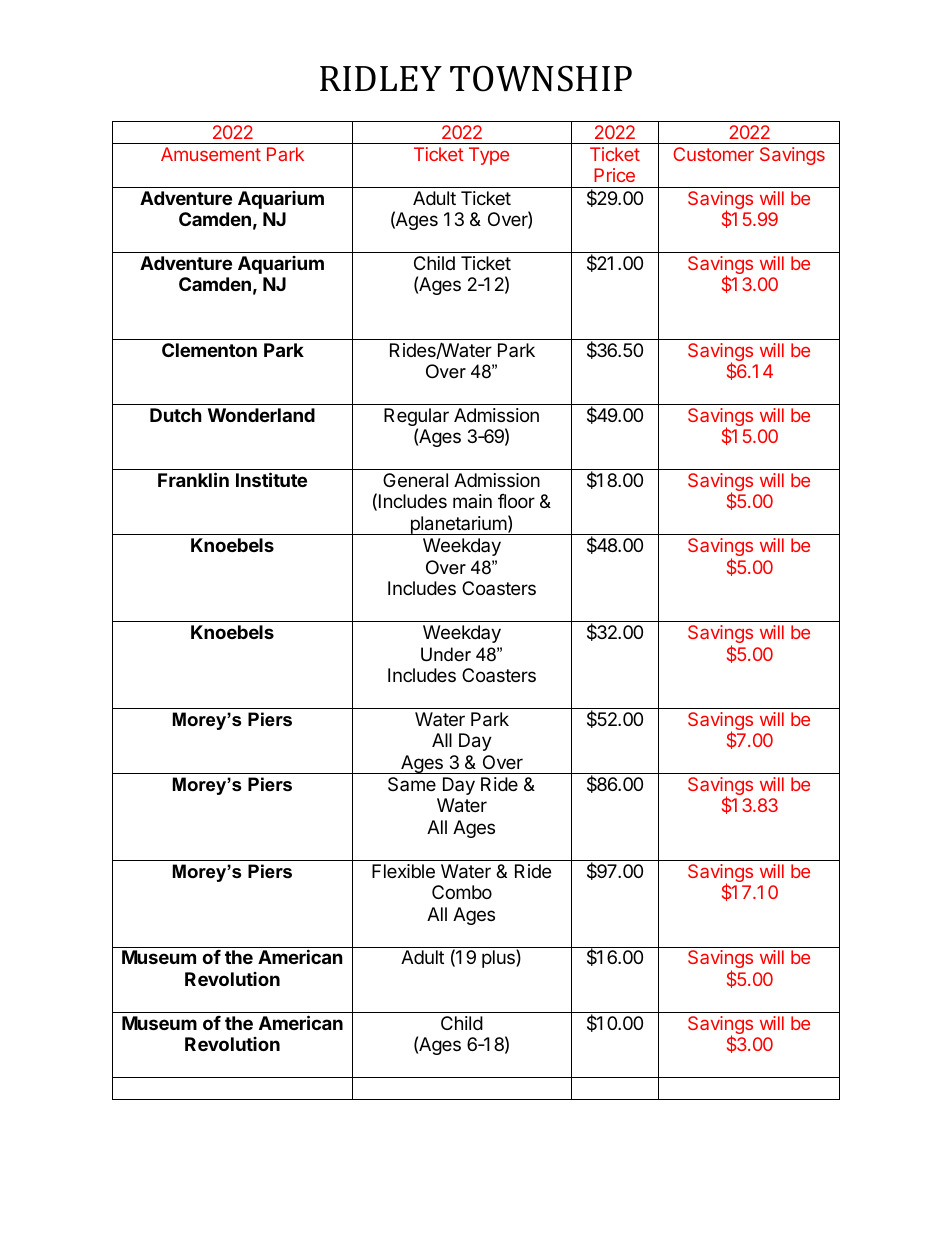 The height and width of the page is (1233, 952). What do you see at coordinates (499, 958) in the page?
I see `plus` at bounding box center [499, 958].
